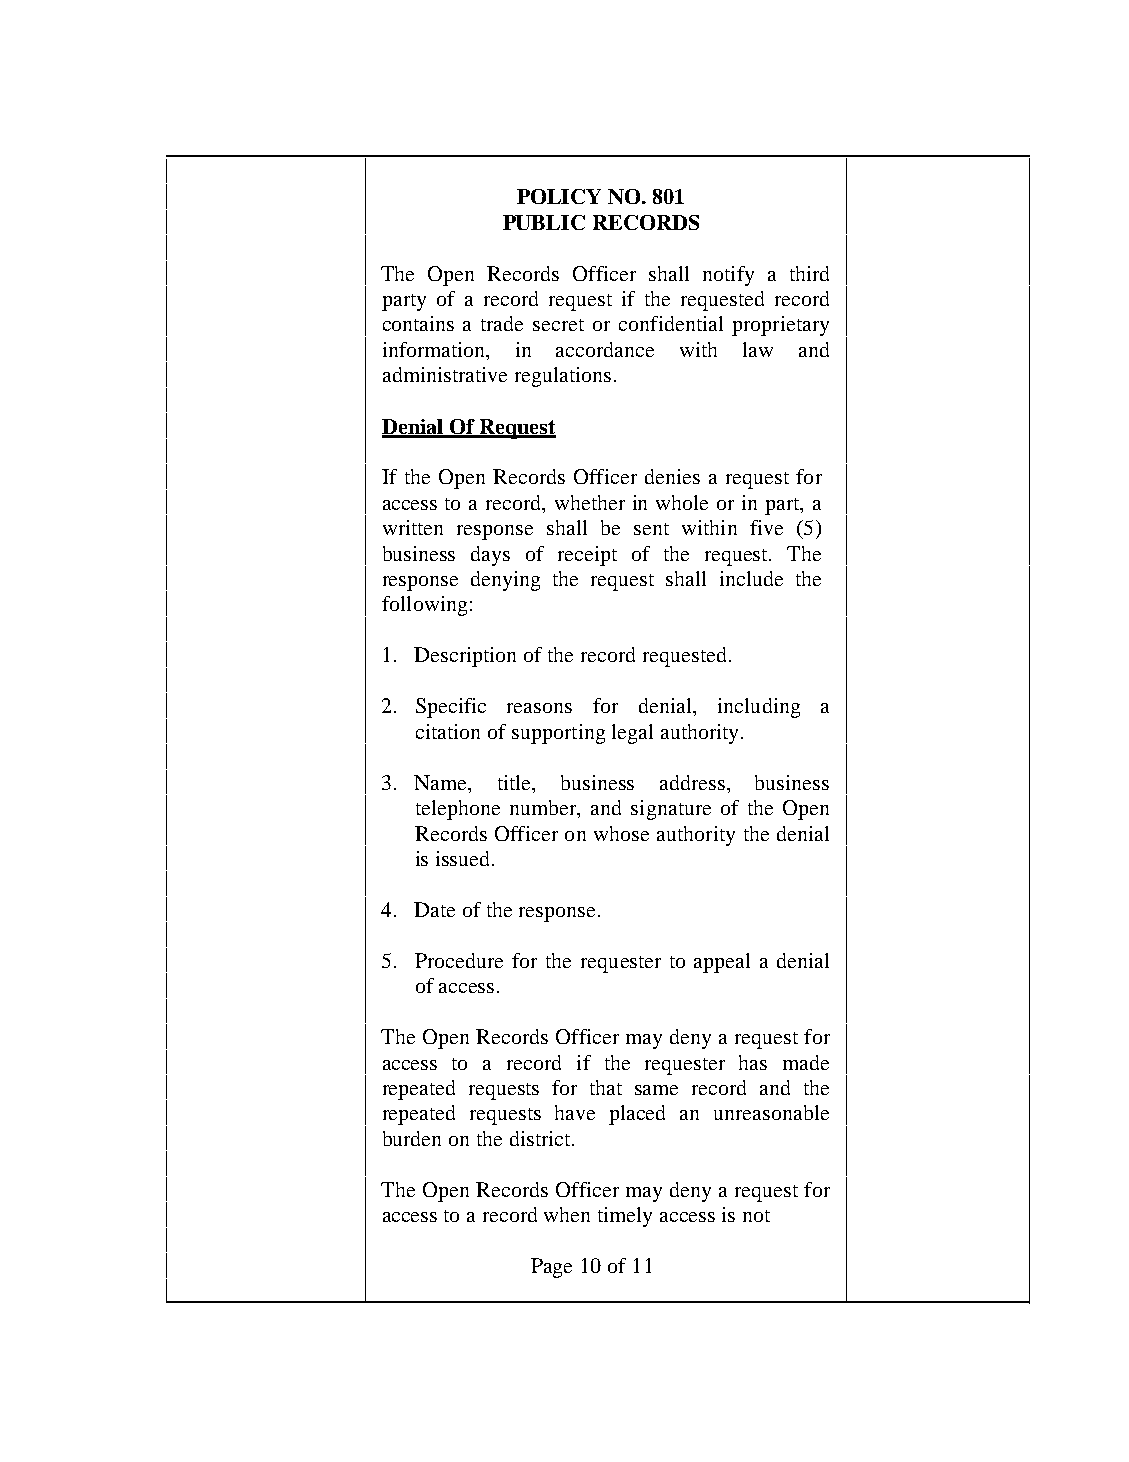  I want to click on Date, so click(434, 909).
